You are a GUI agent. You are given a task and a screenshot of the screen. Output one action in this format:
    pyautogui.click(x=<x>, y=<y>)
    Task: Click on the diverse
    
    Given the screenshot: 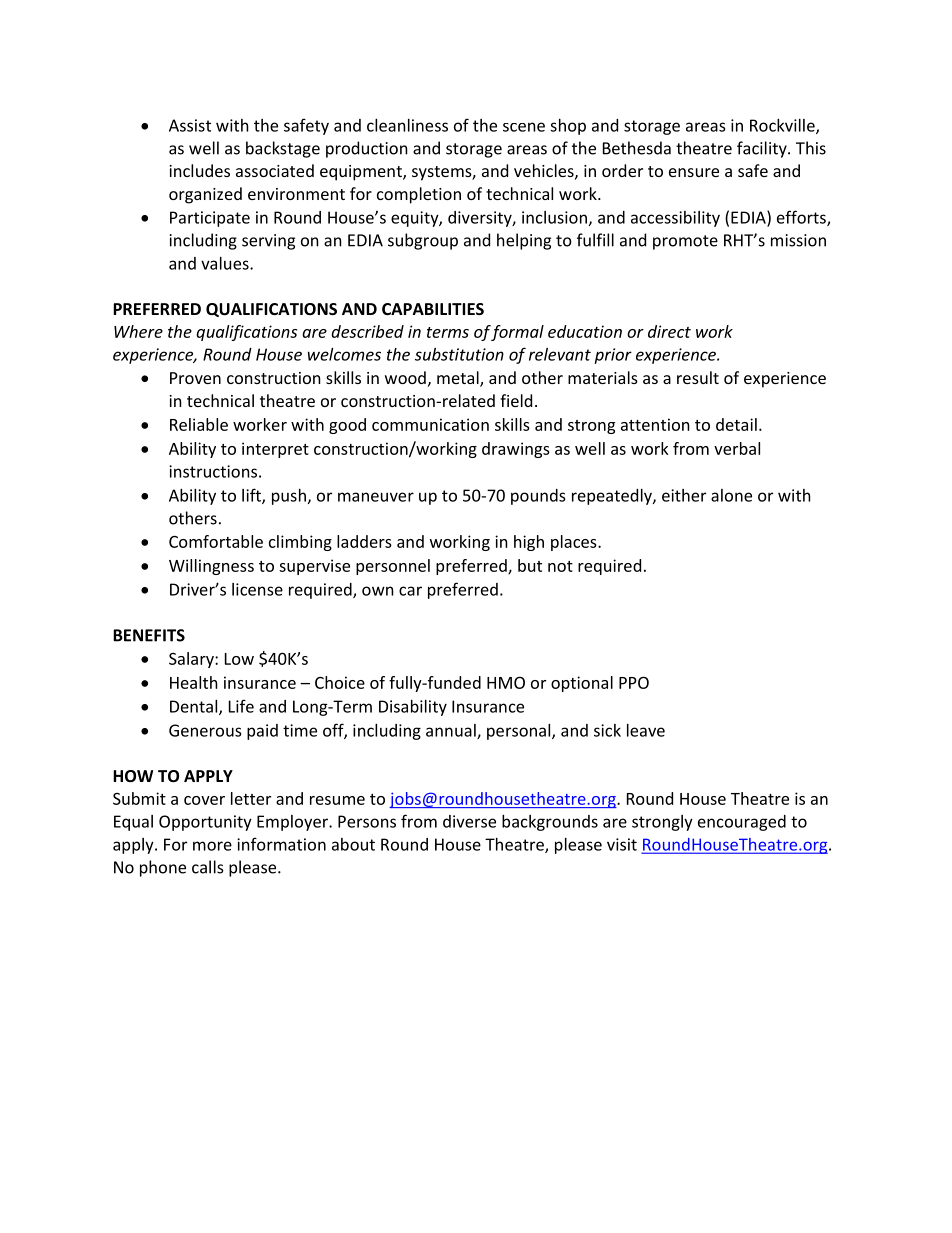 What is the action you would take?
    pyautogui.click(x=469, y=821)
